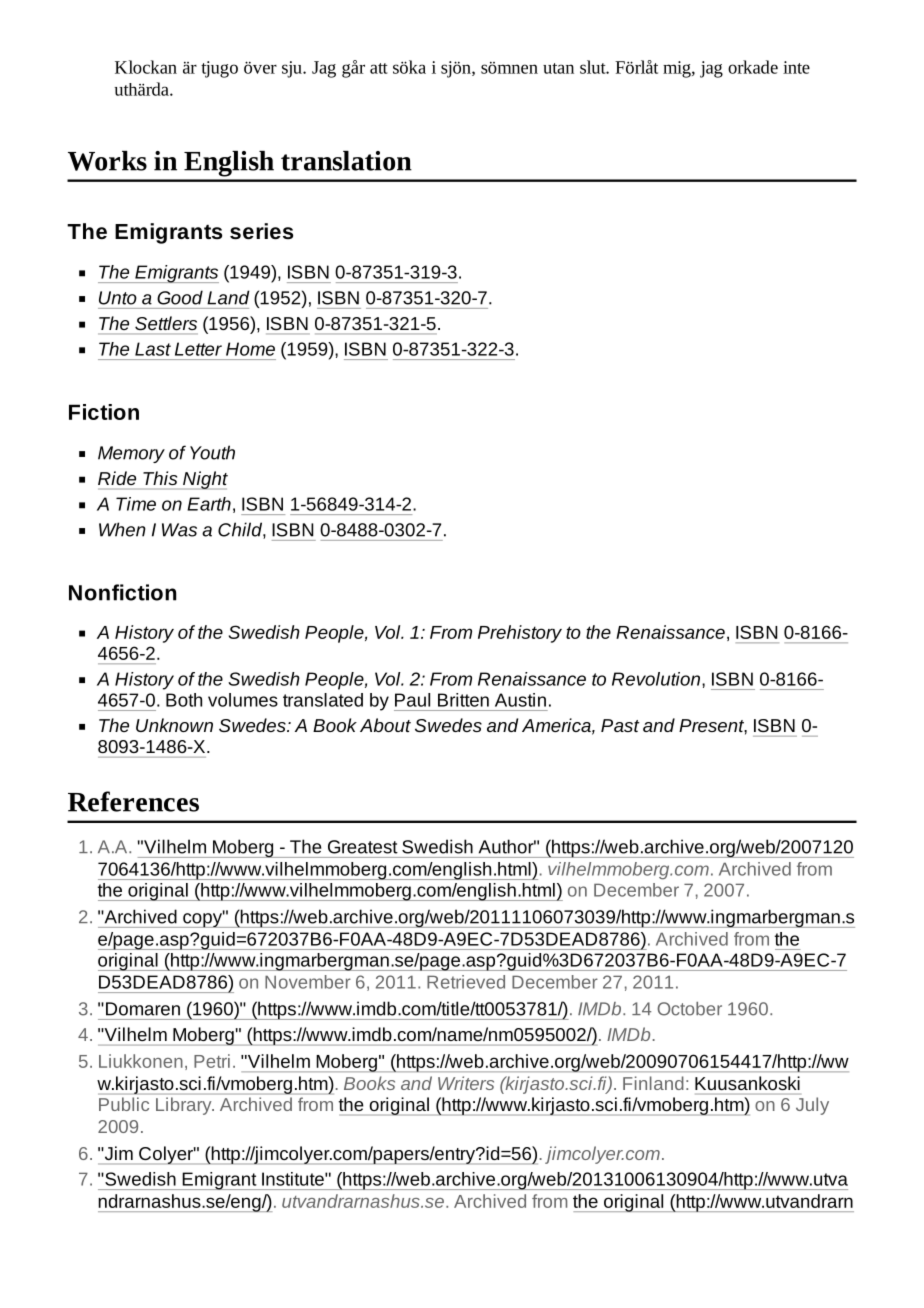 This screenshot has height=1308, width=924. I want to click on Works, so click(107, 161).
